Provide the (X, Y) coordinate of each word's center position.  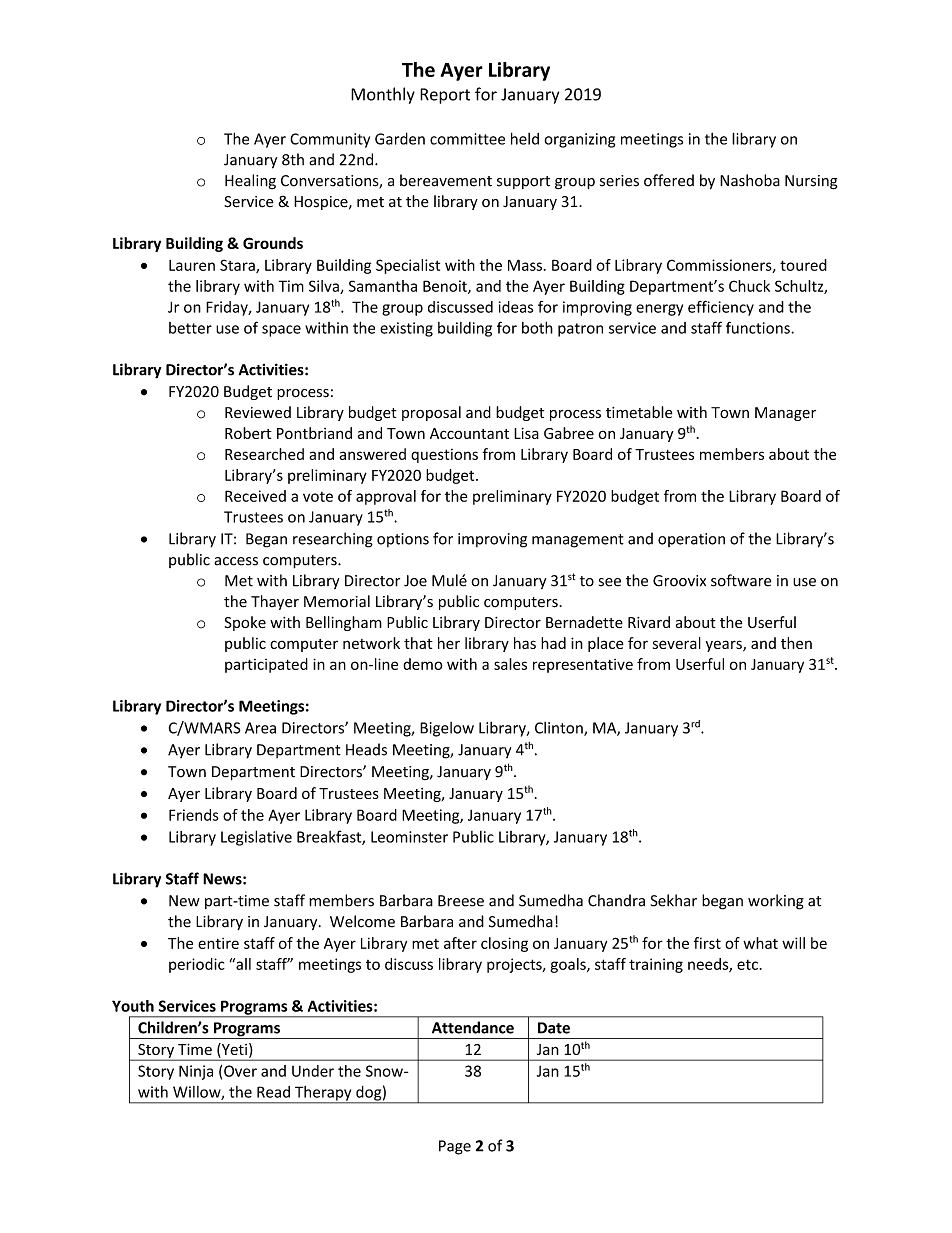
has (525, 643)
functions (759, 327)
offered (669, 180)
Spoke (245, 623)
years (725, 646)
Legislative (256, 838)
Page (455, 1147)
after (460, 943)
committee (467, 139)
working (776, 902)
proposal (431, 413)
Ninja (196, 1072)
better (190, 328)
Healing (250, 181)
